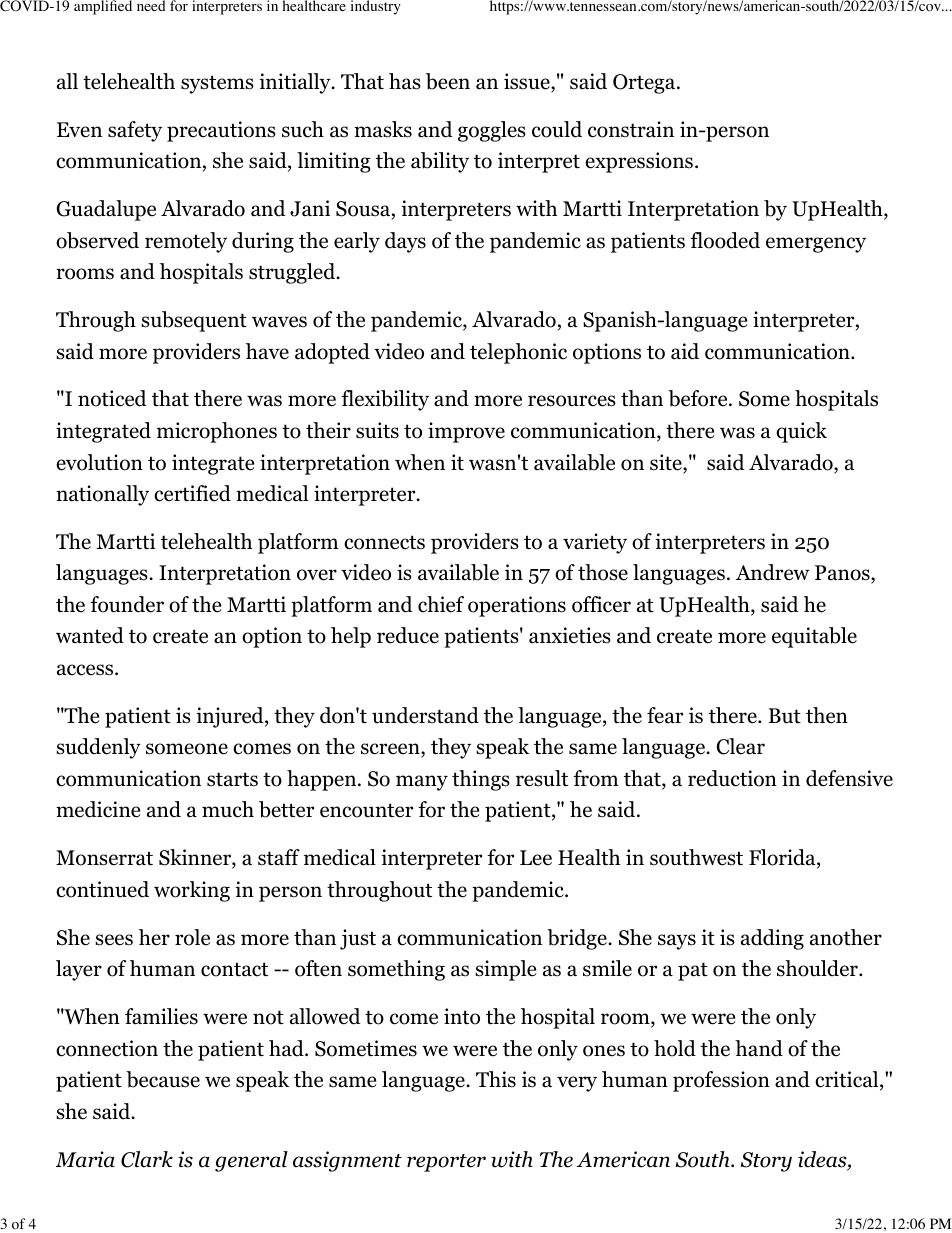 The height and width of the page is (1233, 952). Describe the element at coordinates (506, 970) in the page. I see `simple` at that location.
